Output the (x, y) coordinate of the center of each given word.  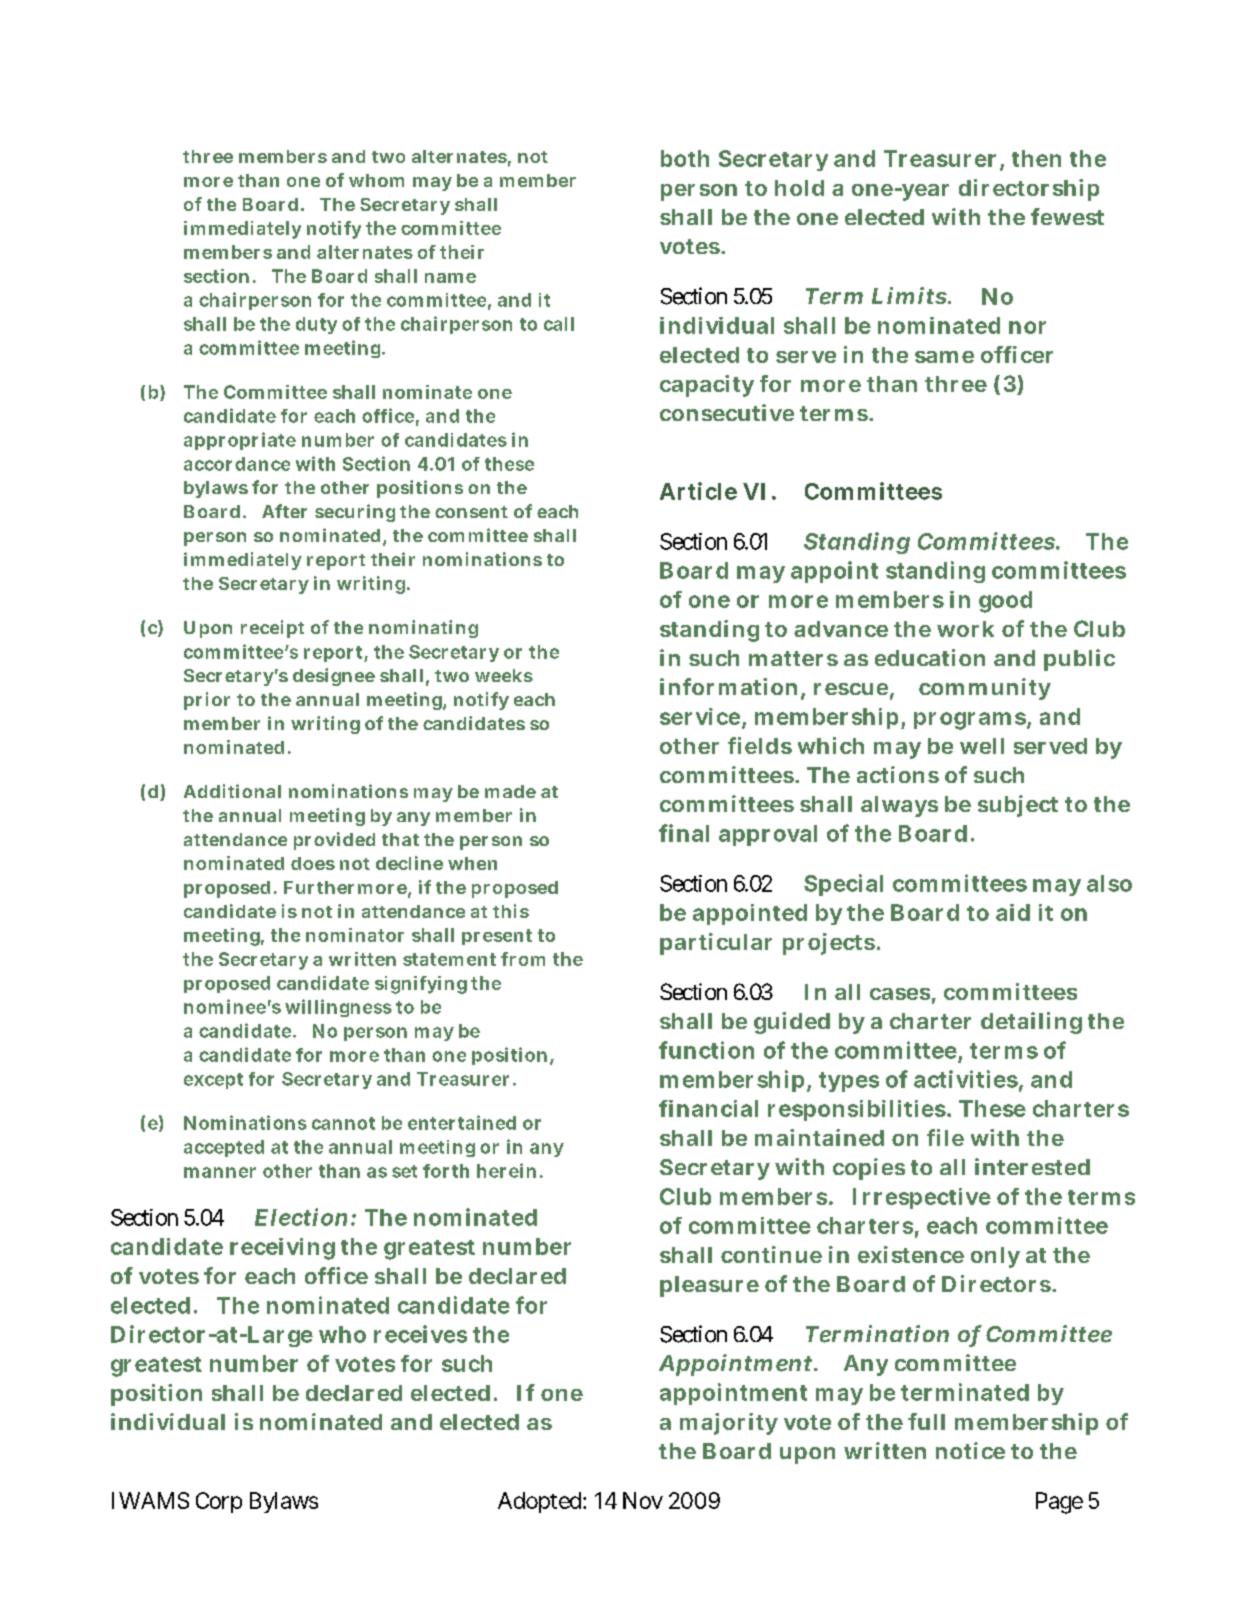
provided (334, 841)
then (1036, 158)
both (685, 158)
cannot (343, 1123)
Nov (643, 1500)
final (684, 833)
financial (708, 1108)
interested (1032, 1166)
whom (376, 180)
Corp (219, 1502)
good (1005, 602)
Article (698, 491)
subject (1018, 806)
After (284, 511)
